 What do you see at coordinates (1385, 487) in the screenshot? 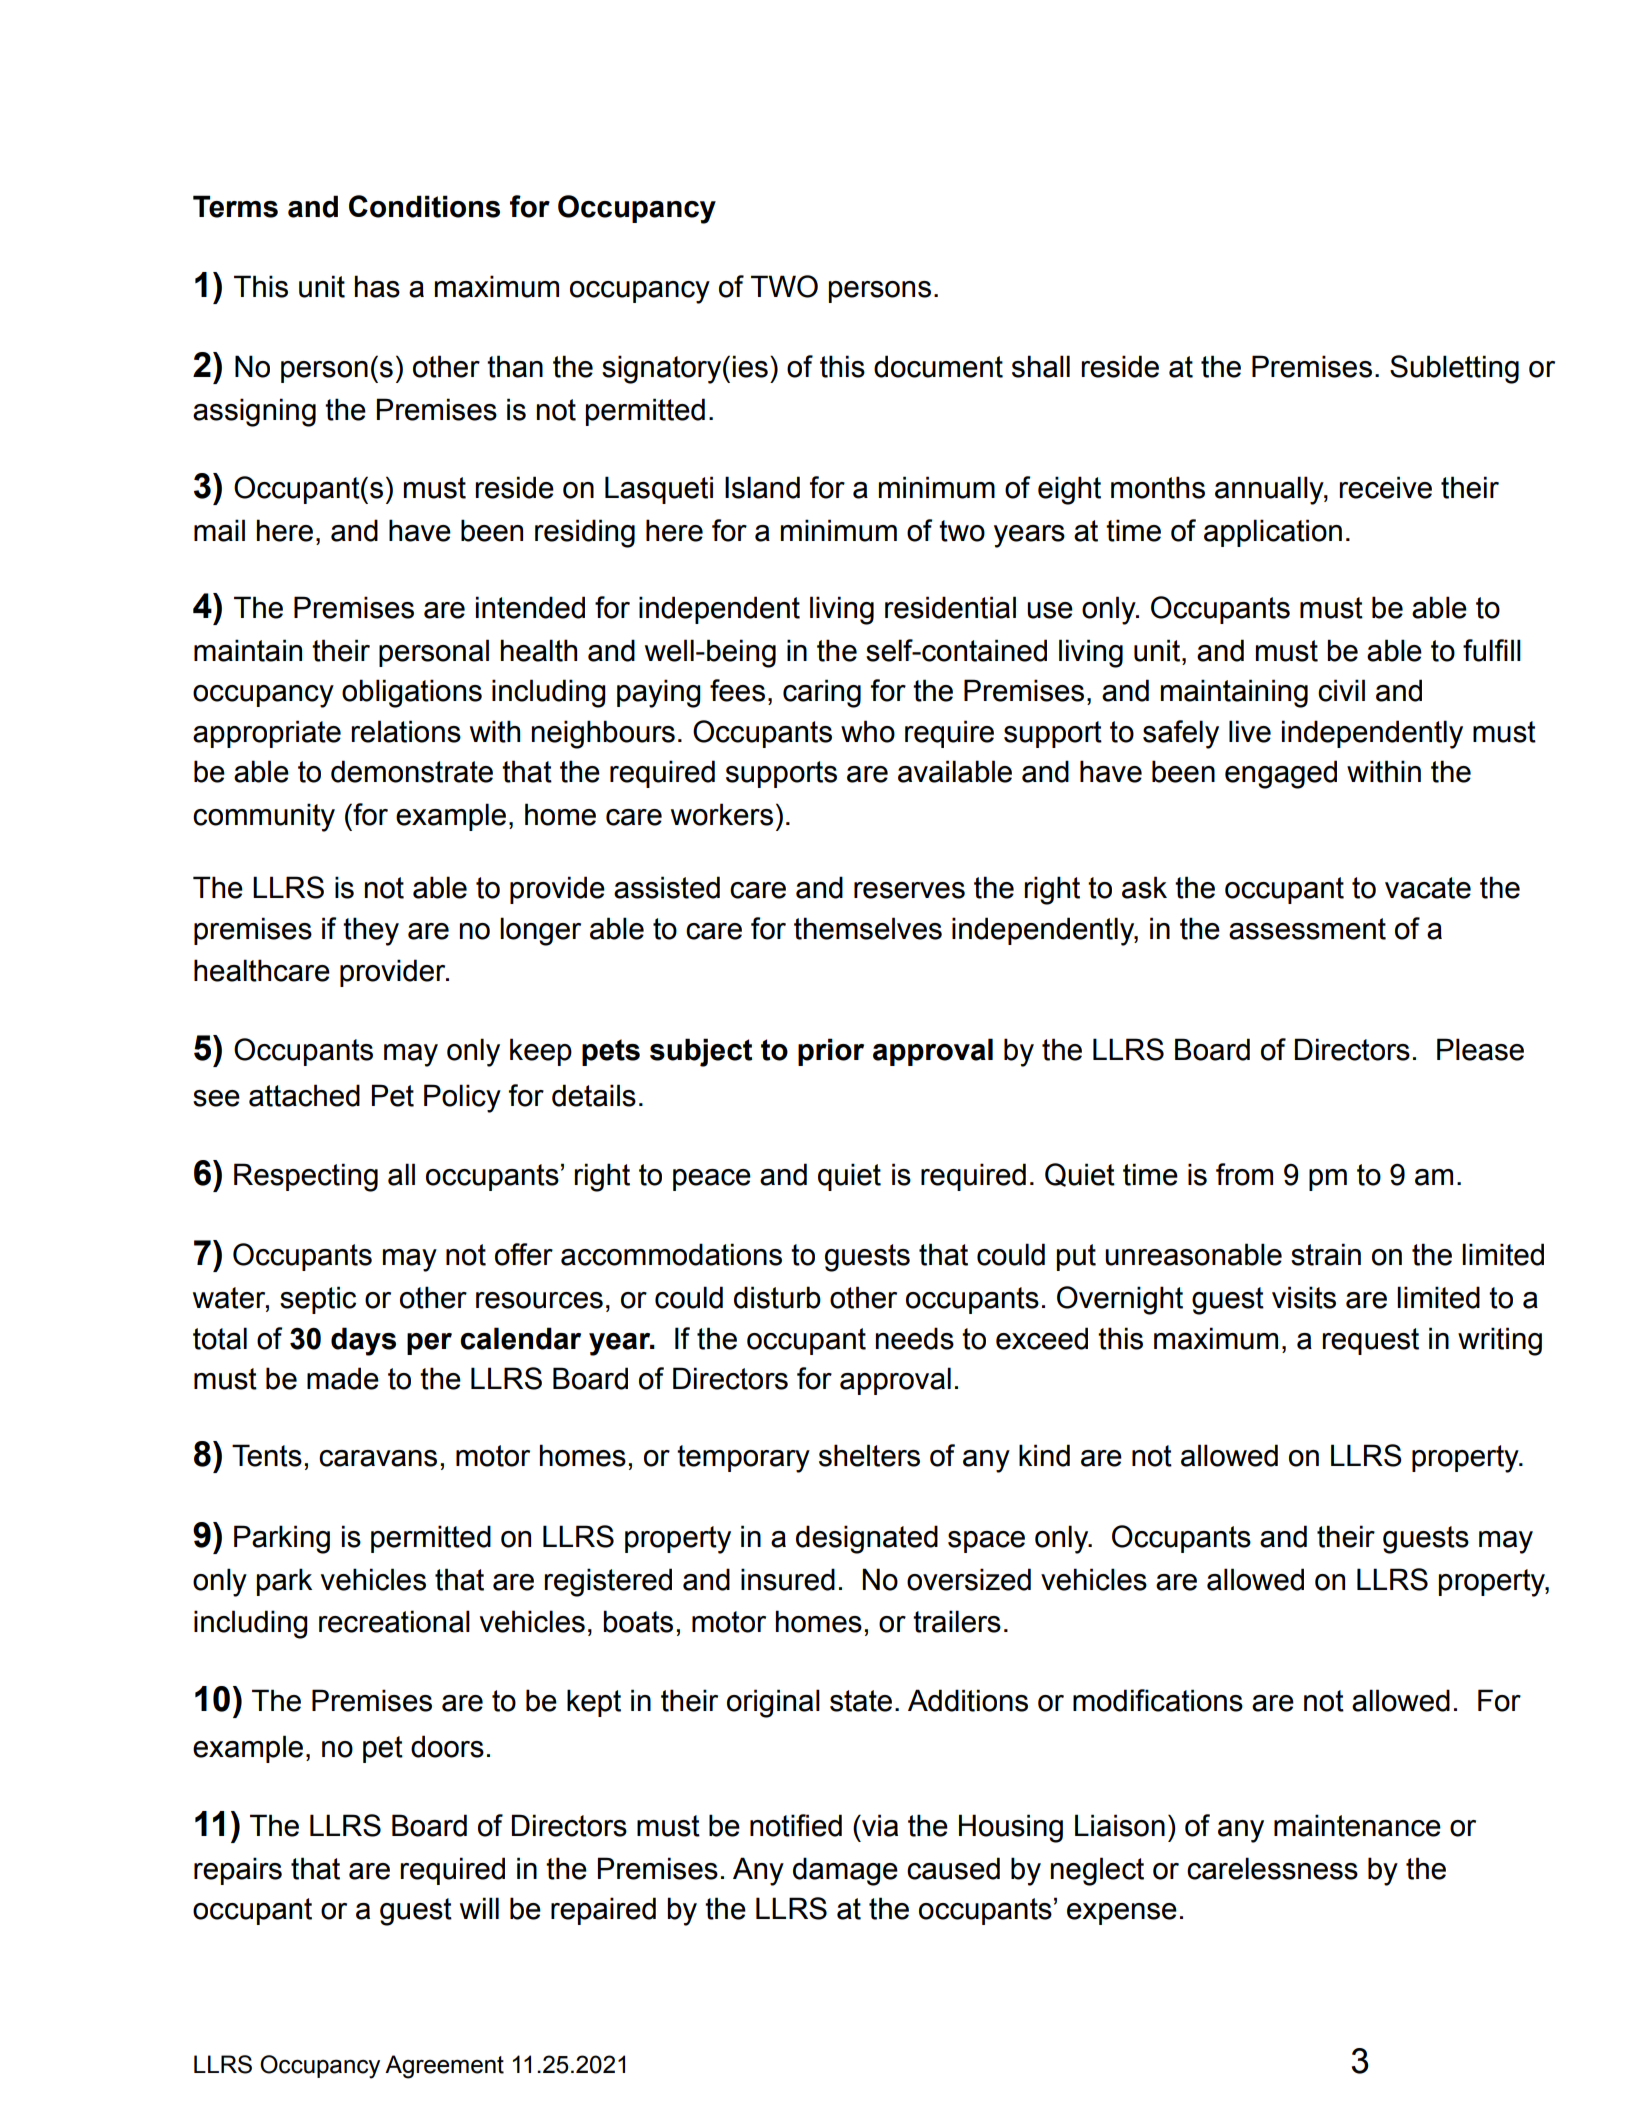
I see `receive` at bounding box center [1385, 487].
